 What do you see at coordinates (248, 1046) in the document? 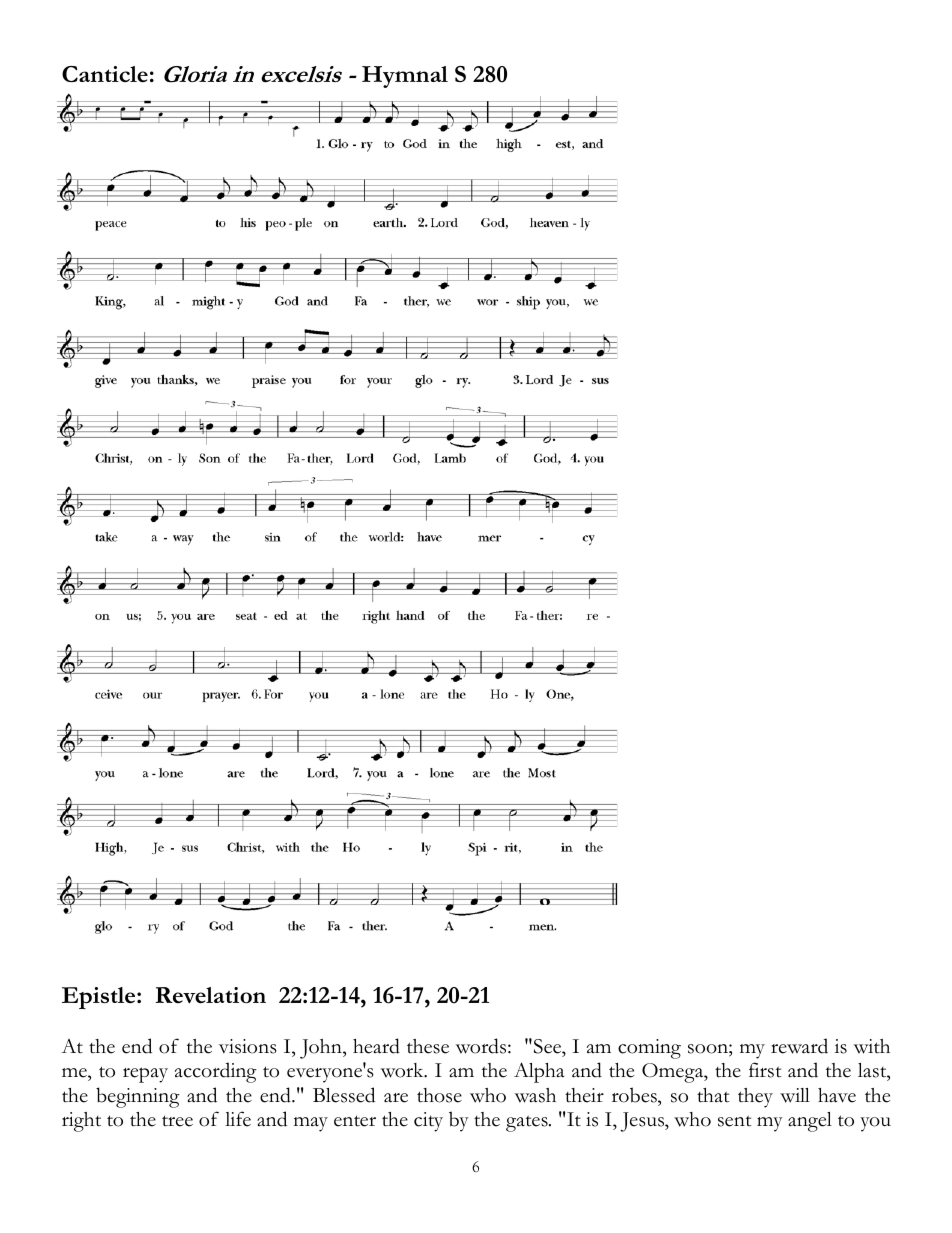
I see `visions` at bounding box center [248, 1046].
